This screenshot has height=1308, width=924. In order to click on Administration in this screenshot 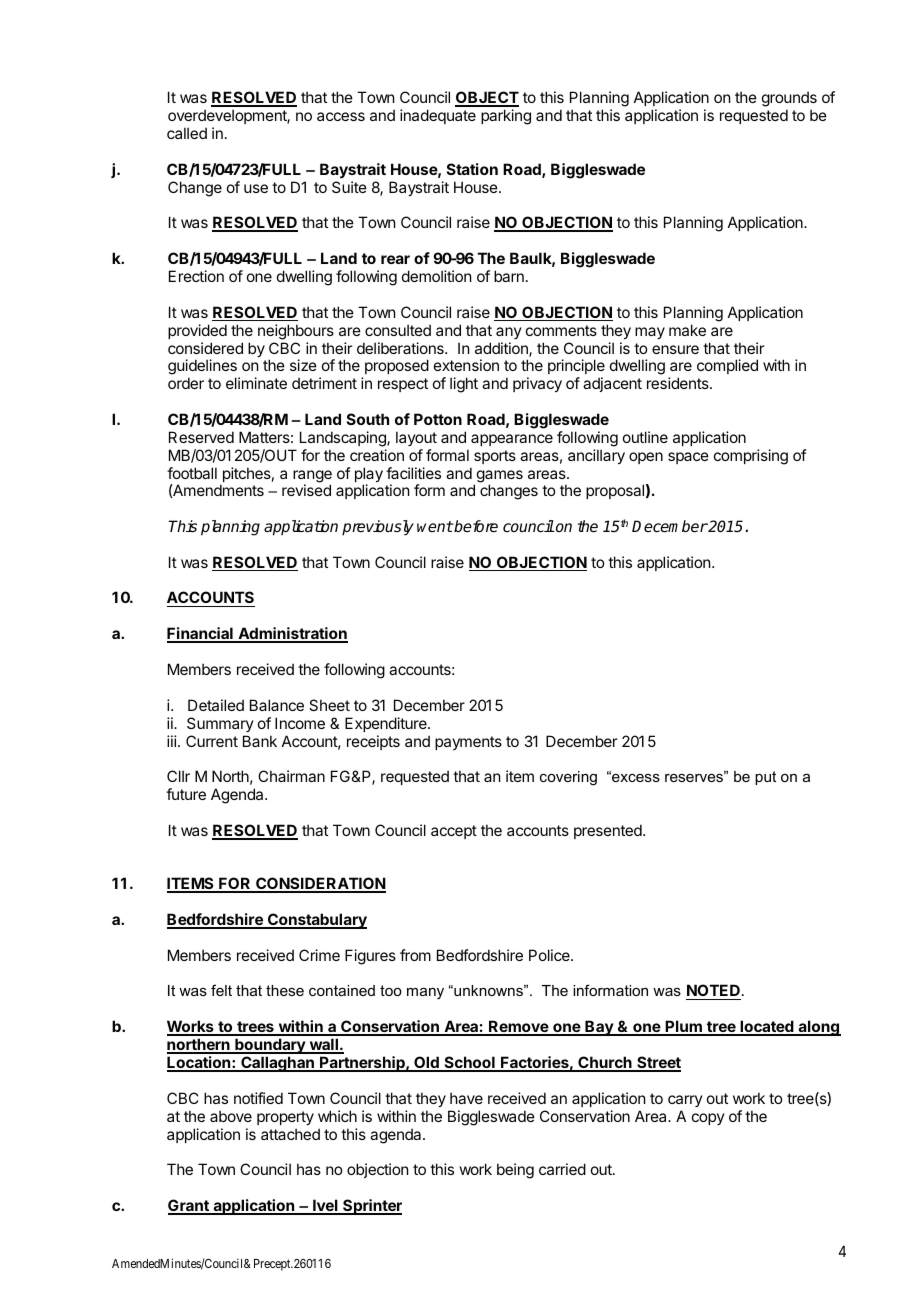, I will do `click(292, 634)`.
